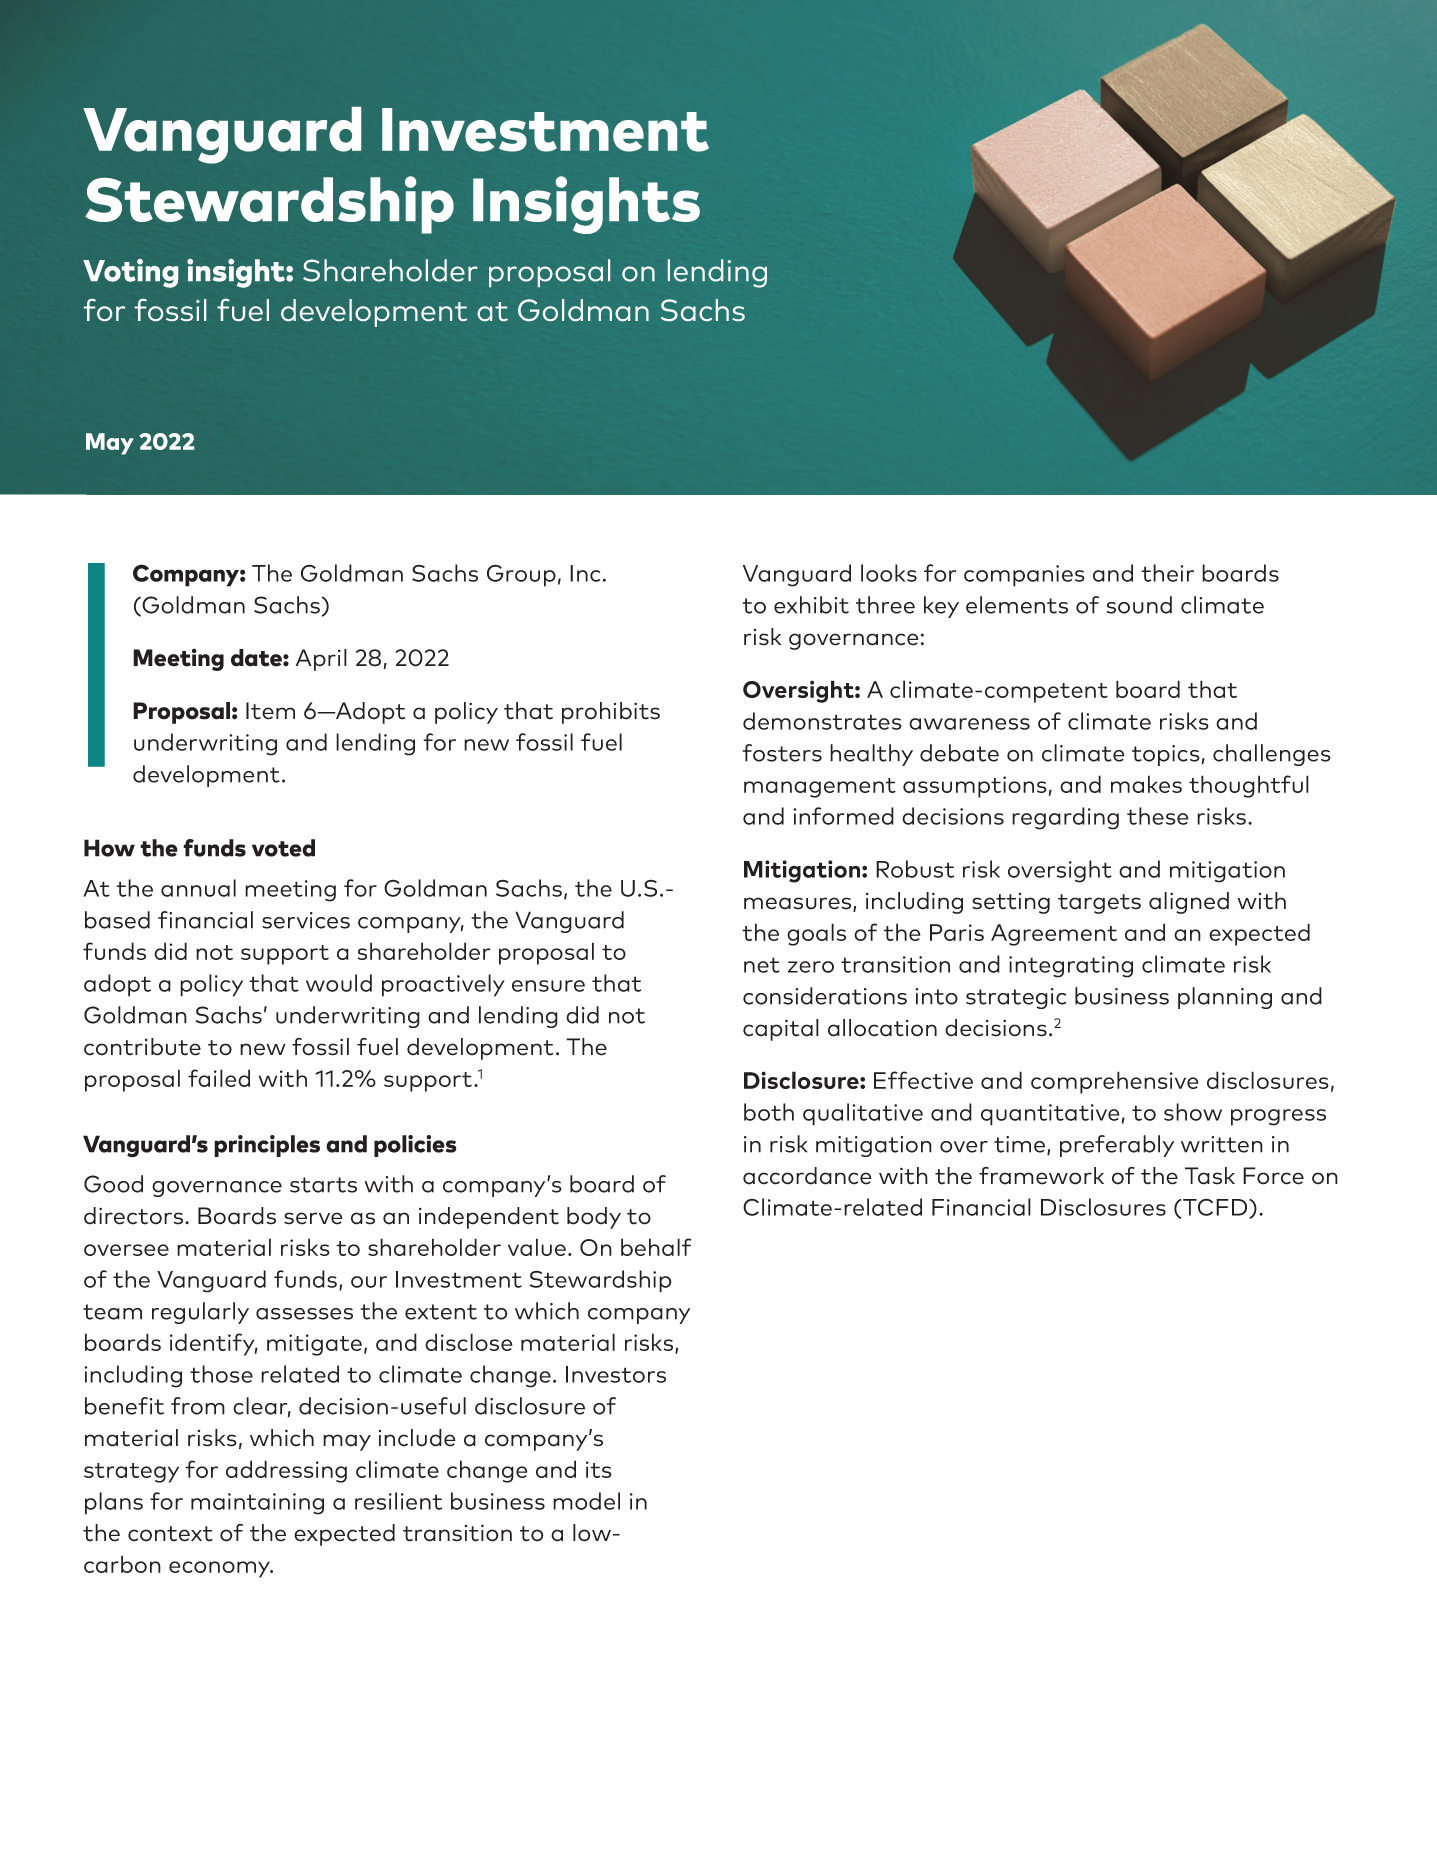 The image size is (1437, 1860). I want to click on maintaining, so click(257, 1504).
